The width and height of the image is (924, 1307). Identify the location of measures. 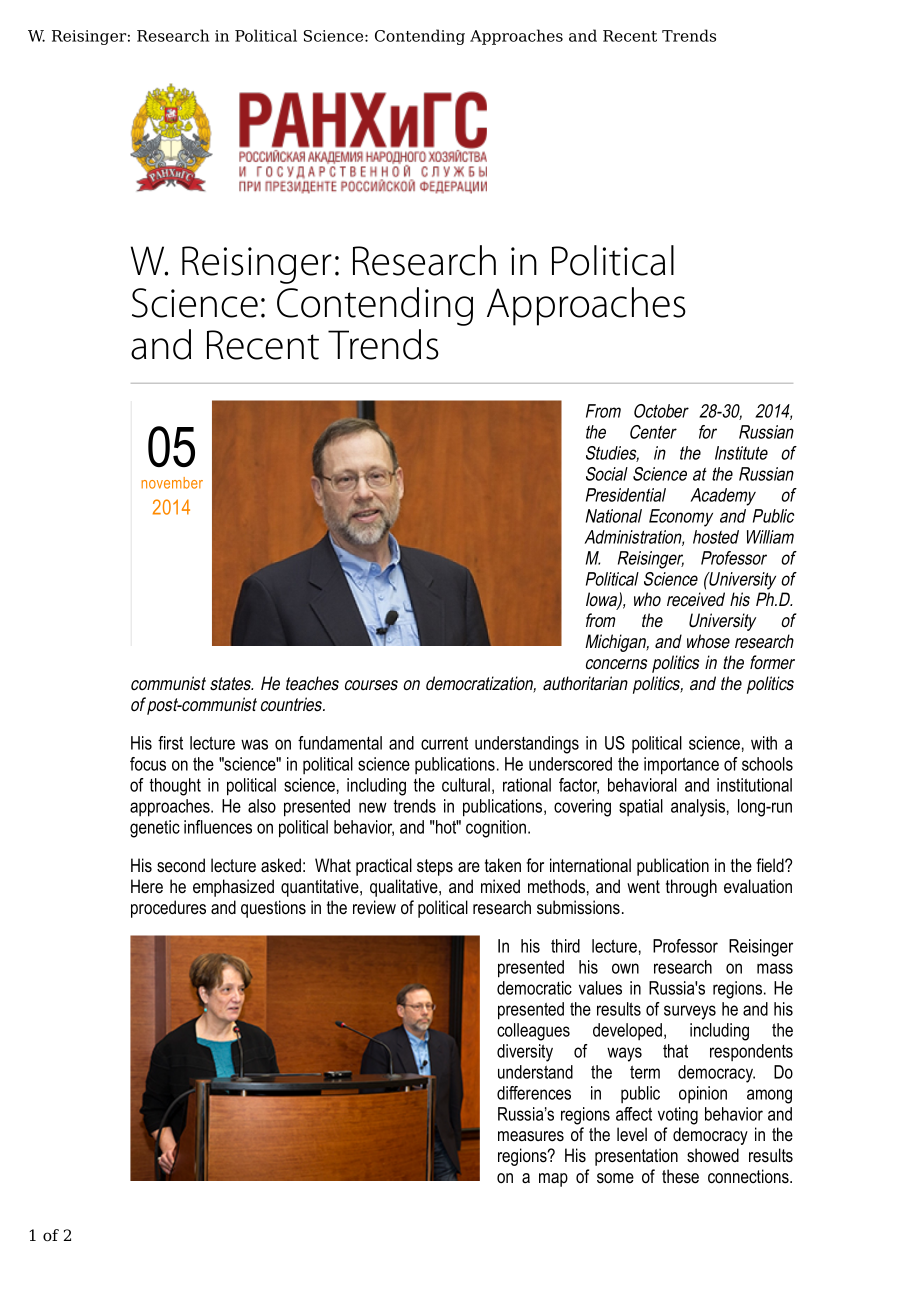
(531, 1136).
